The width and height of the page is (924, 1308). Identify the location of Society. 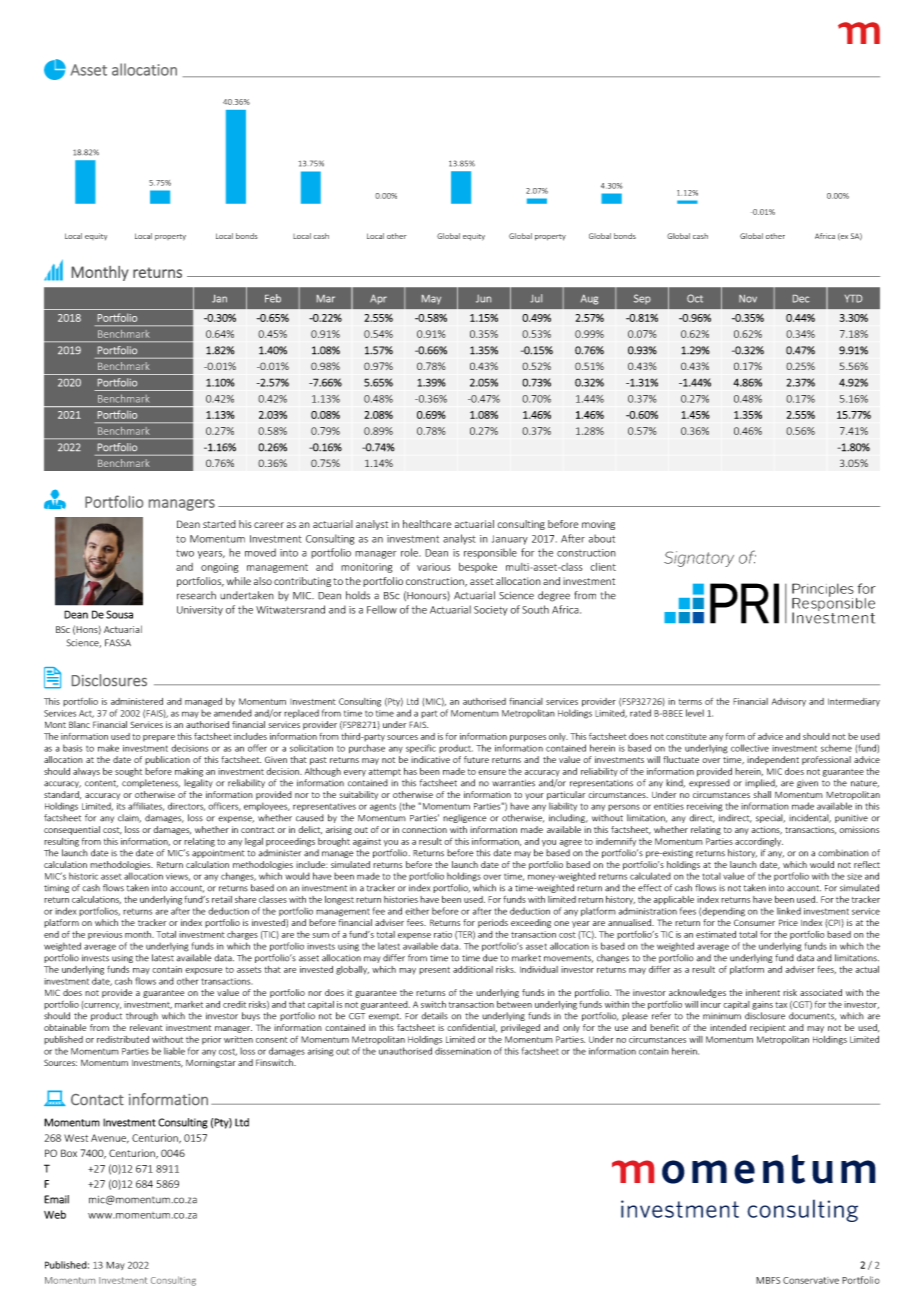
(491, 611).
